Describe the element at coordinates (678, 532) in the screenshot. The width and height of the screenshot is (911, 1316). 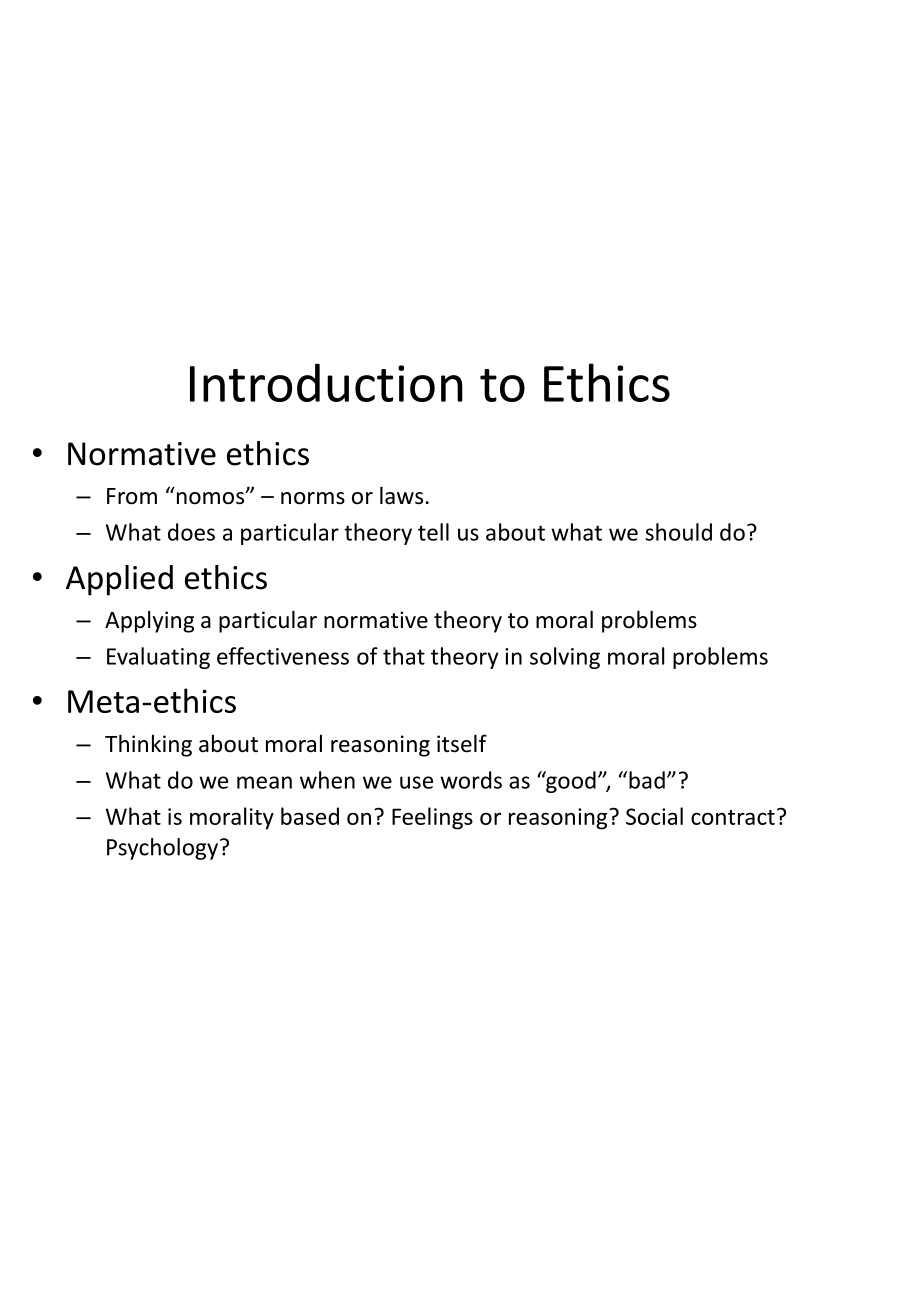
I see `should` at that location.
